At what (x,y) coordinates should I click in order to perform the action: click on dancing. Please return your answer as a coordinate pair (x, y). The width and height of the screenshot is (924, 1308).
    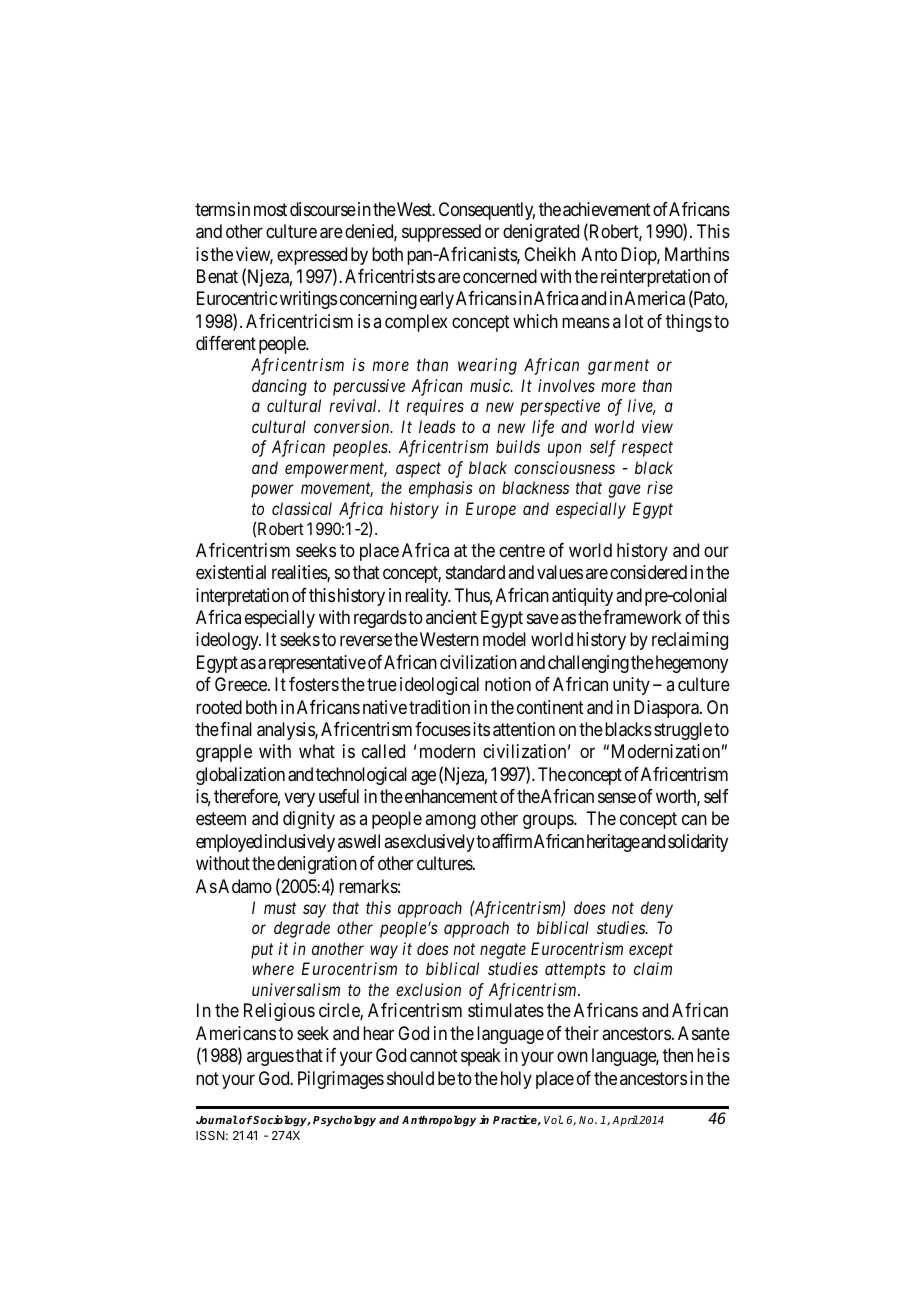
    Looking at the image, I should click on (279, 387).
